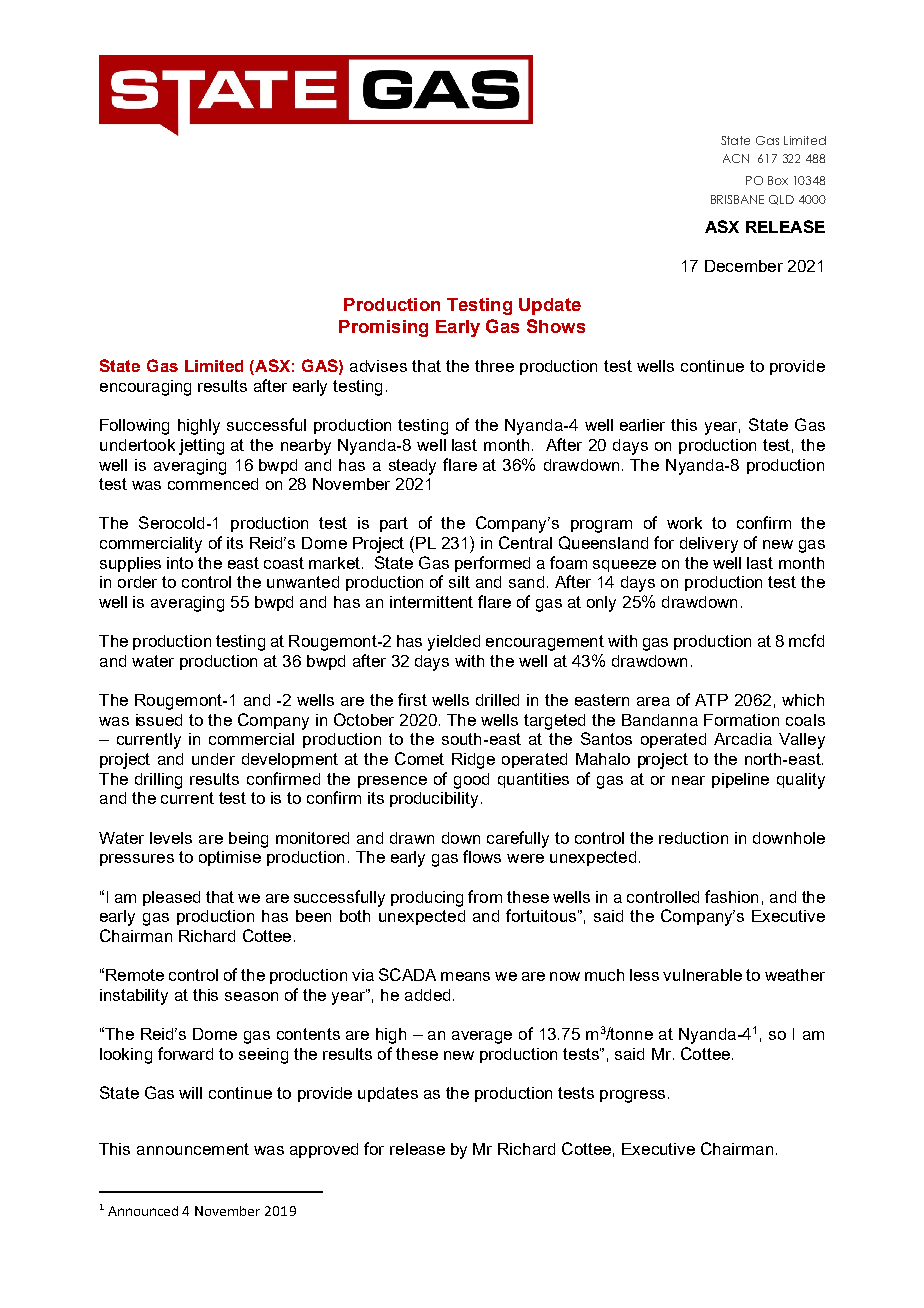 The height and width of the image is (1308, 924). I want to click on BRISBANE, so click(737, 199).
